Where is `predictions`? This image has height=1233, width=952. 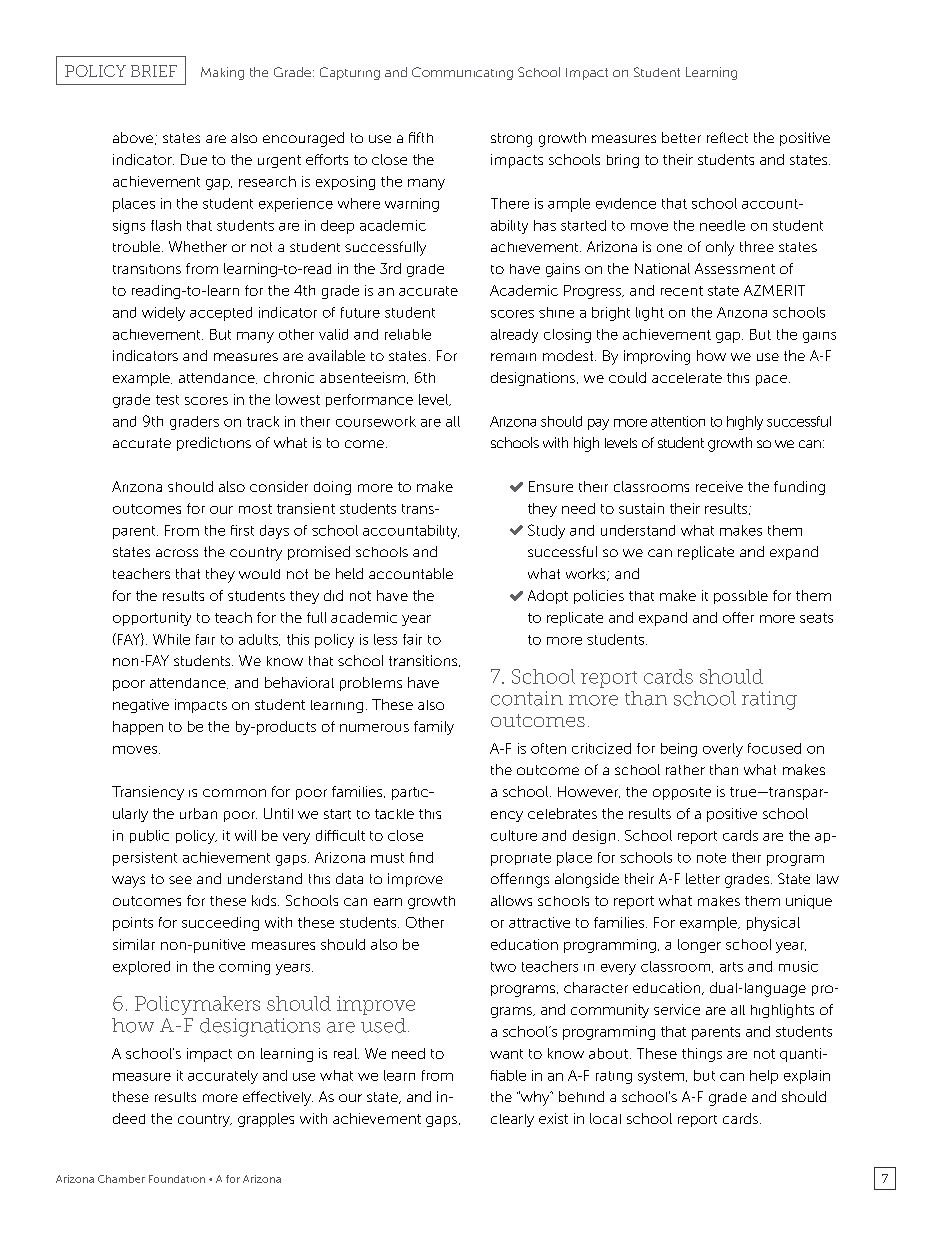
predictions is located at coordinates (214, 444).
